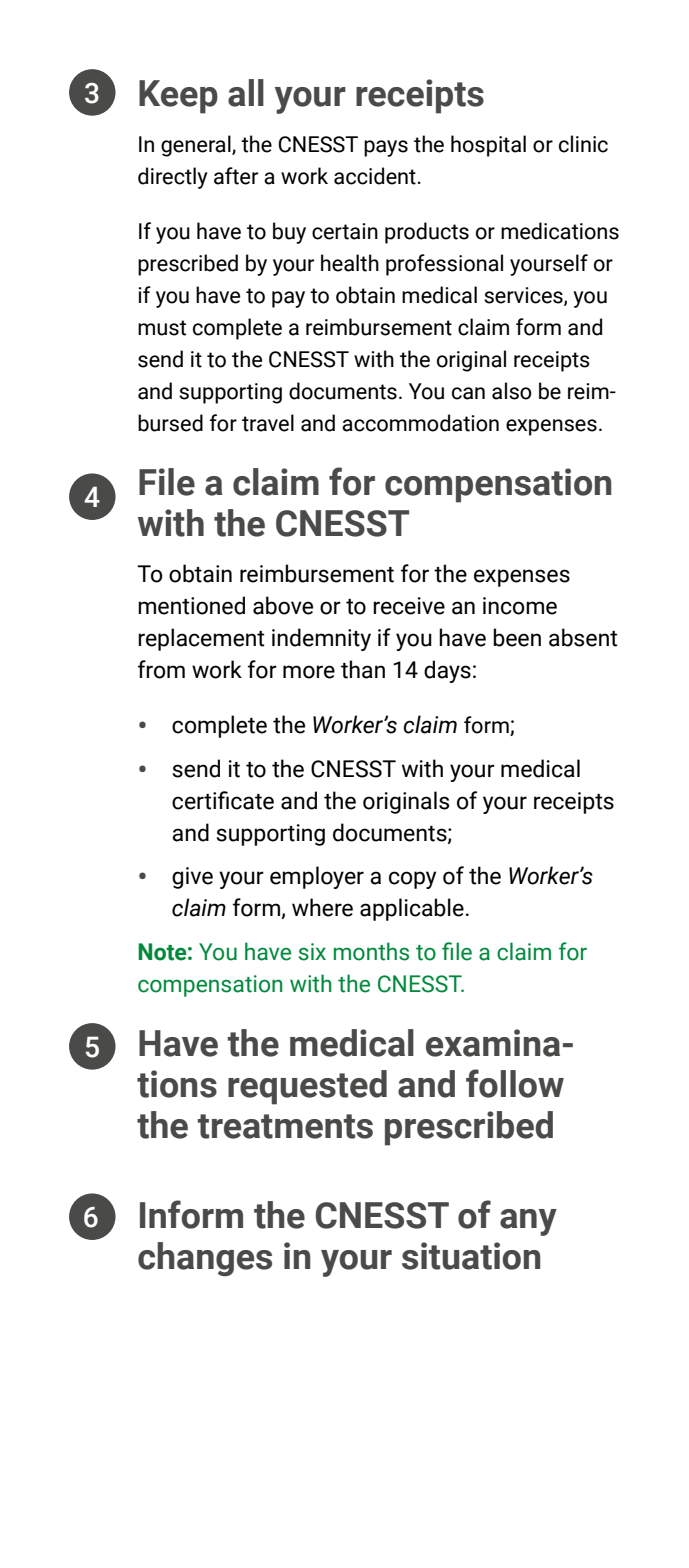 The height and width of the image is (1568, 689). I want to click on hospital, so click(488, 146).
